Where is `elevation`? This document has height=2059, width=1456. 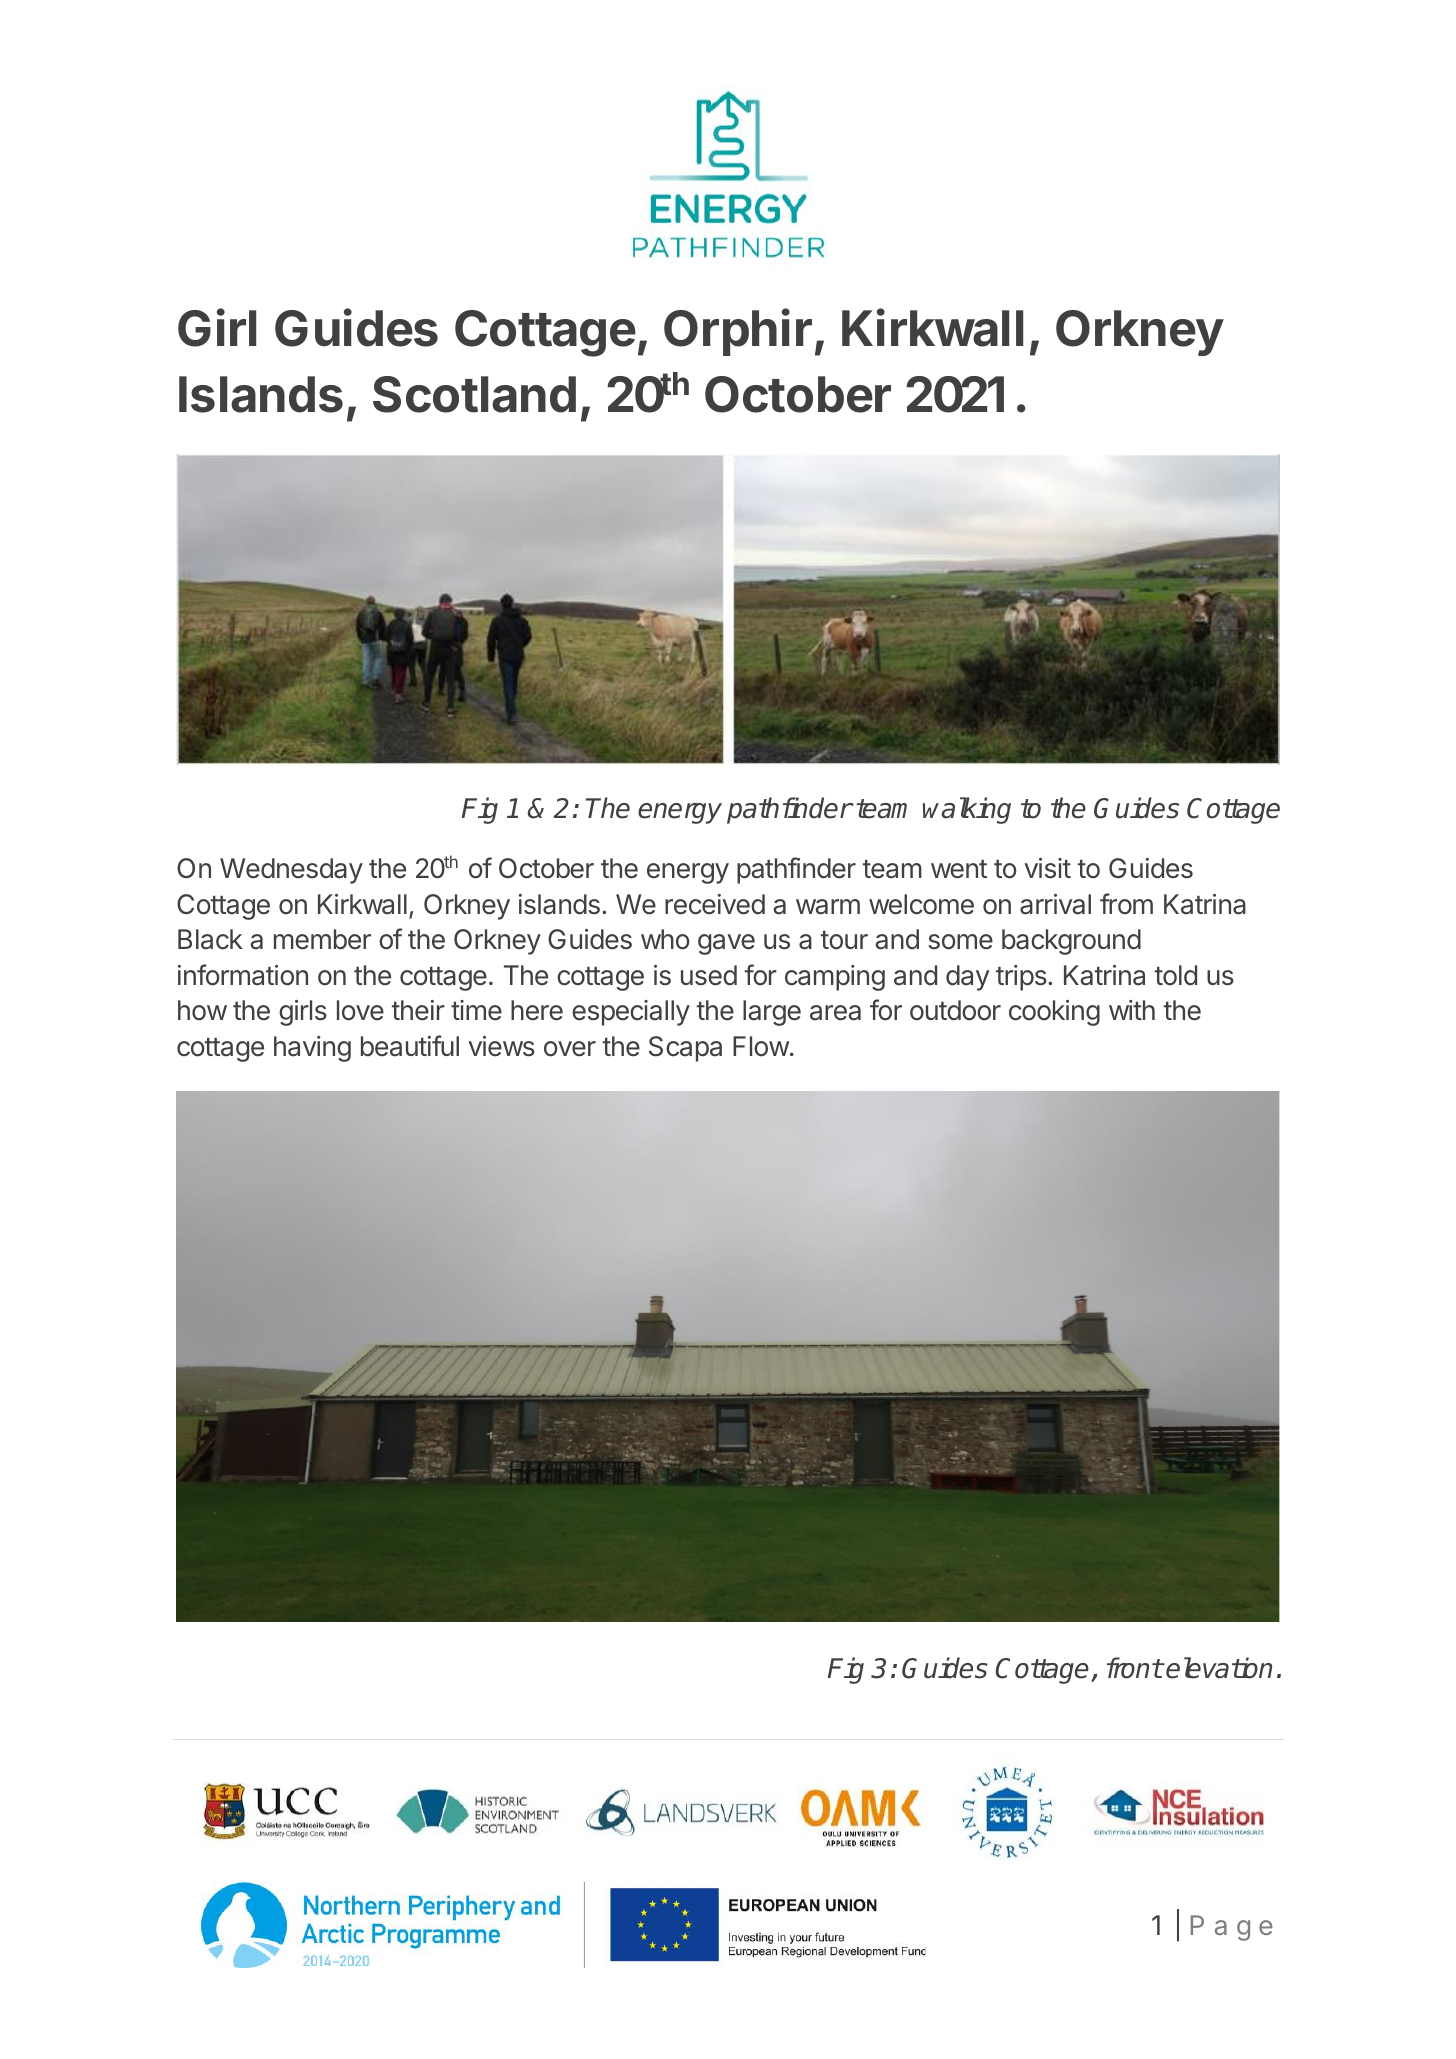
elevation is located at coordinates (1219, 1668).
